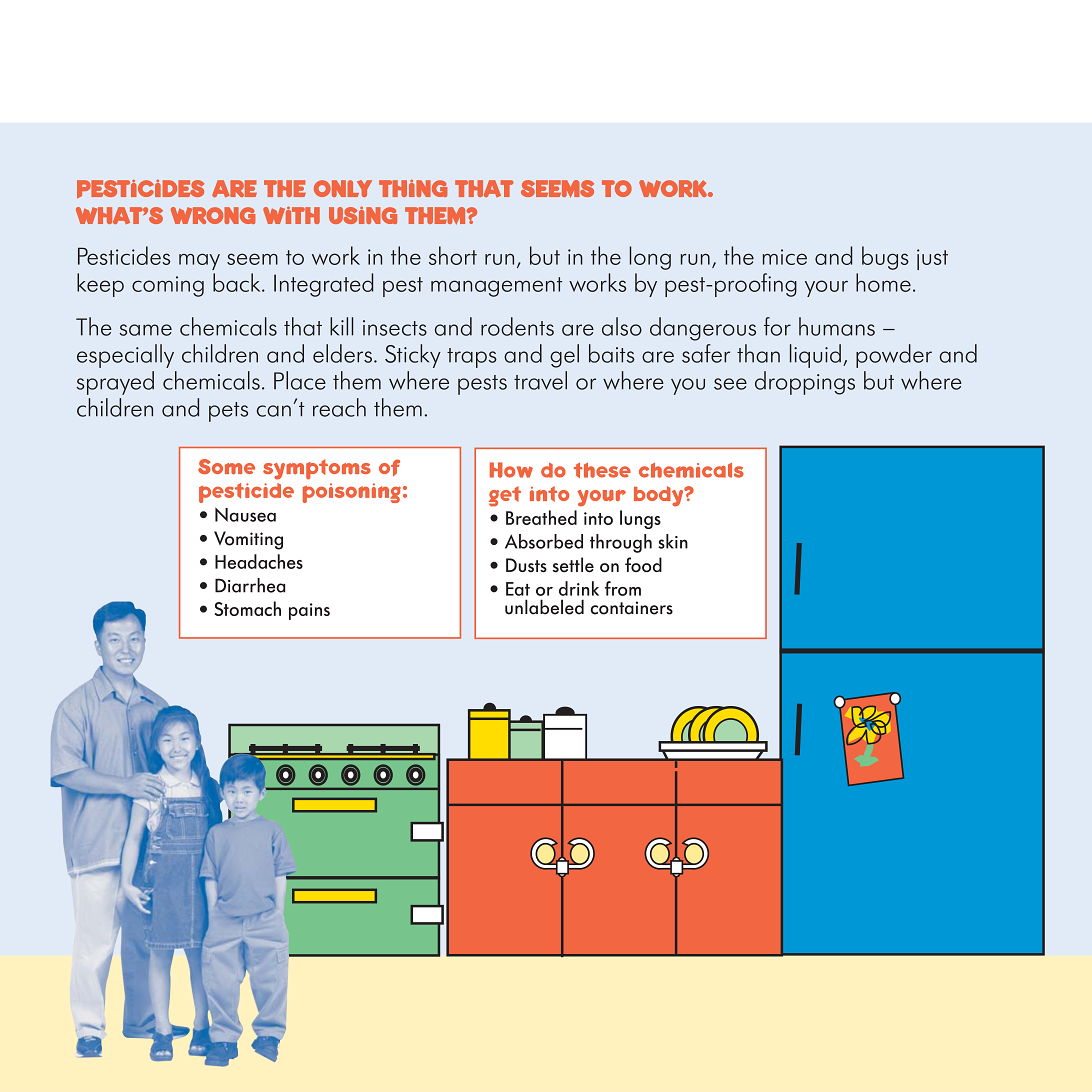 The image size is (1092, 1092). Describe the element at coordinates (226, 467) in the screenshot. I see `Some` at that location.
